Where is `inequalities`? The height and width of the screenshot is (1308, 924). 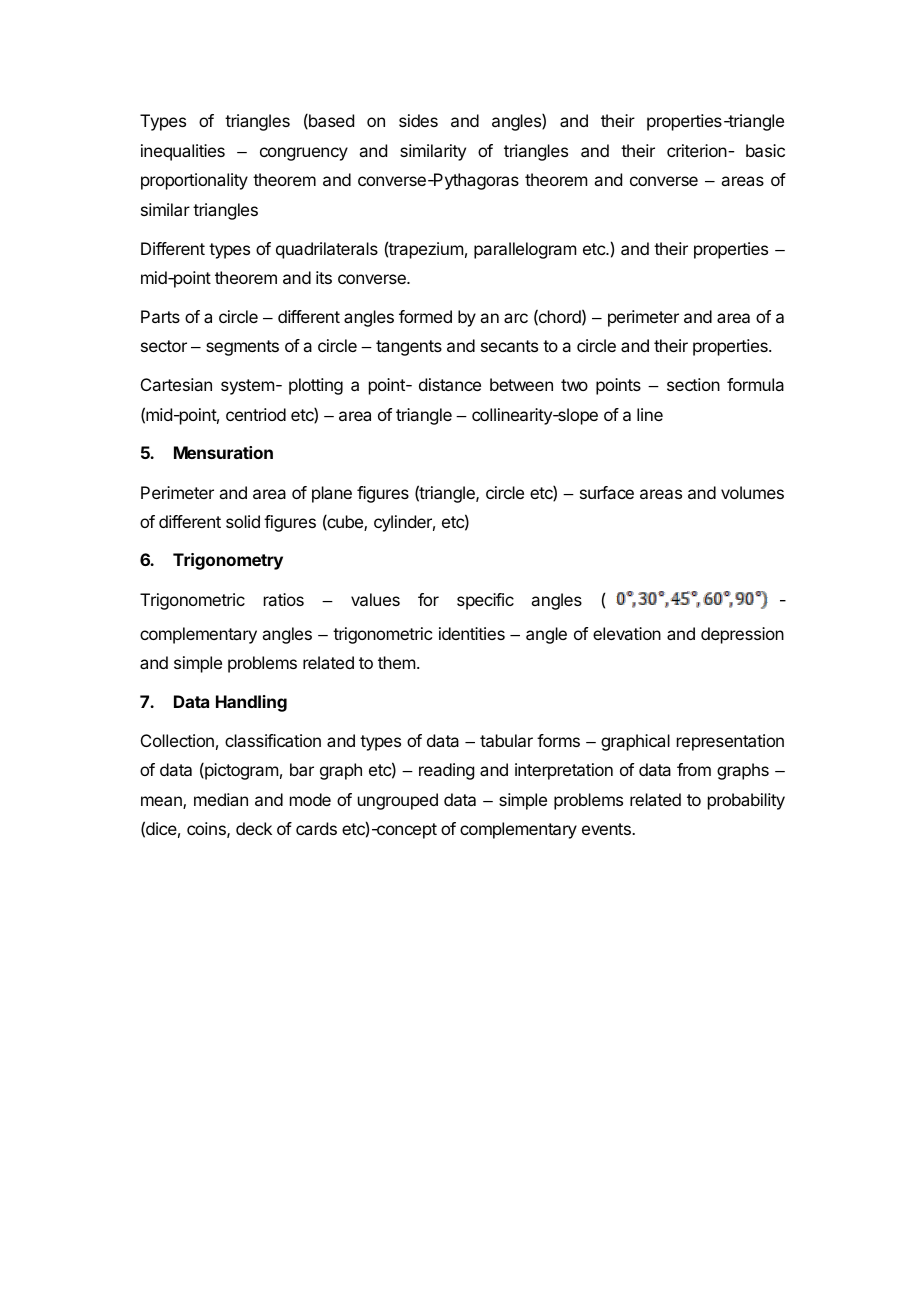 inequalities is located at coordinates (183, 152).
